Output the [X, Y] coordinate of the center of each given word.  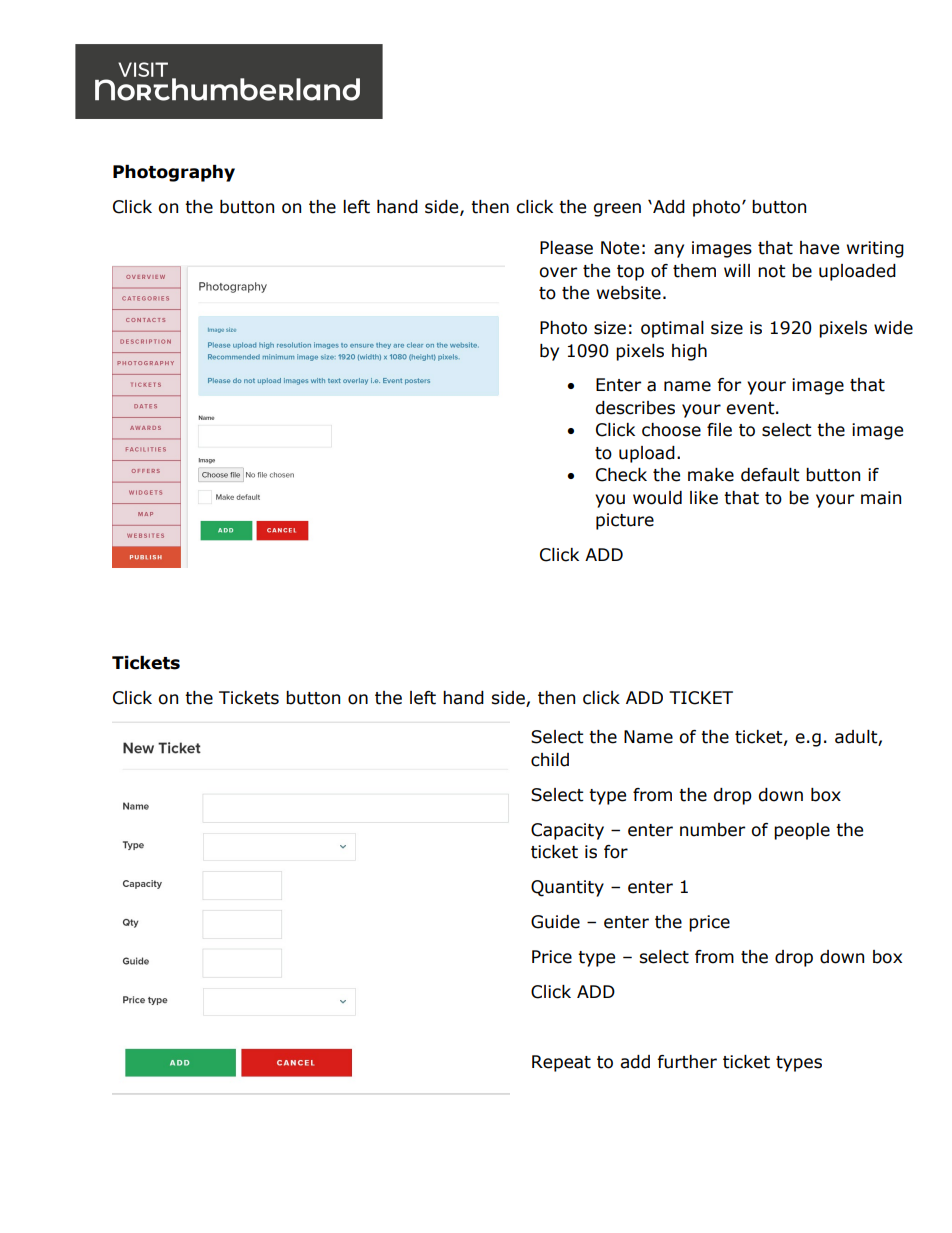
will [737, 270]
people [802, 831]
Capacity [567, 831]
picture [625, 521]
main [881, 498]
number [712, 830]
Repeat [561, 1063]
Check [621, 475]
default [770, 475]
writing [875, 249]
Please [566, 248]
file [719, 430]
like [704, 498]
